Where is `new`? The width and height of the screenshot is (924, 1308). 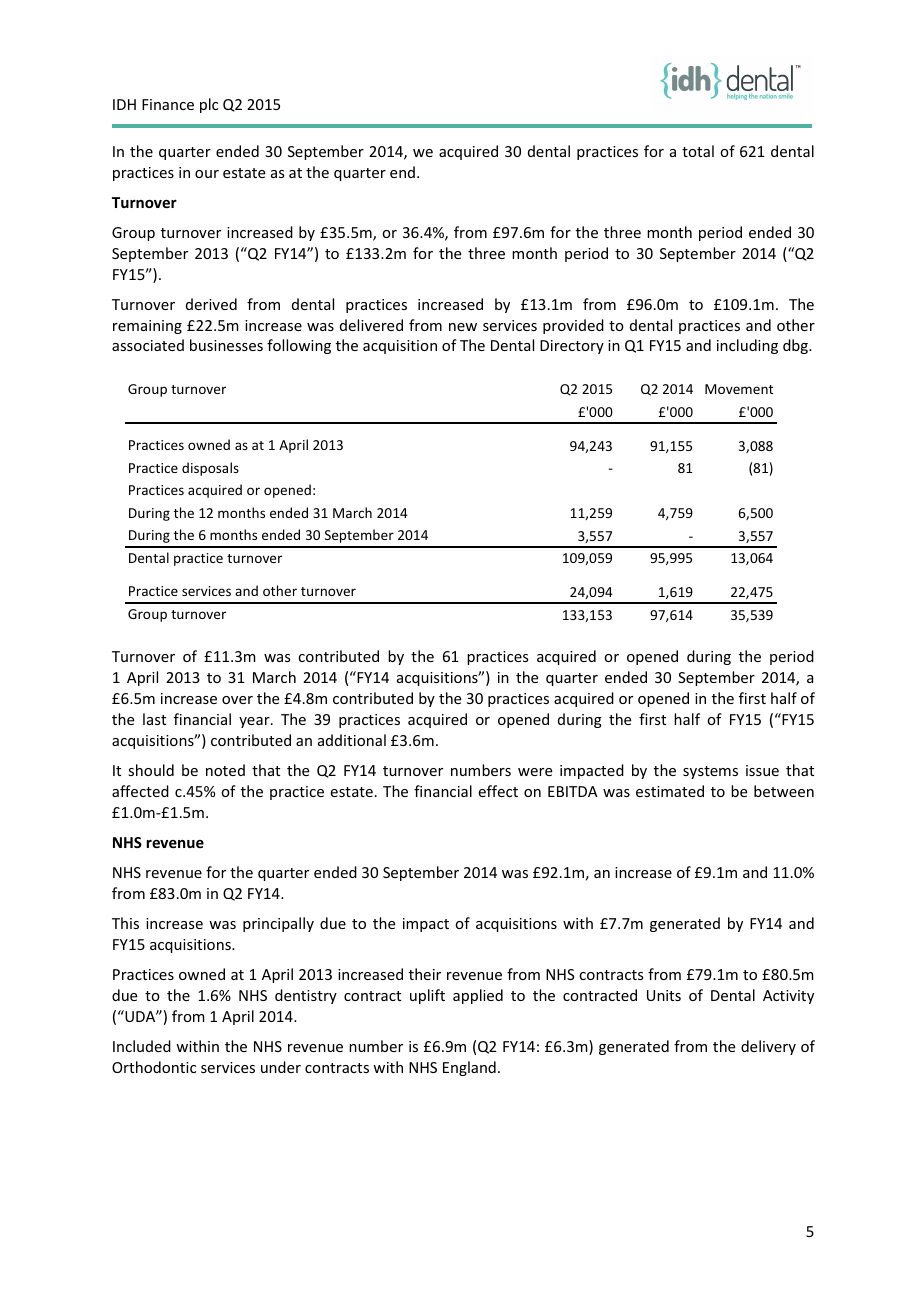 new is located at coordinates (463, 327).
